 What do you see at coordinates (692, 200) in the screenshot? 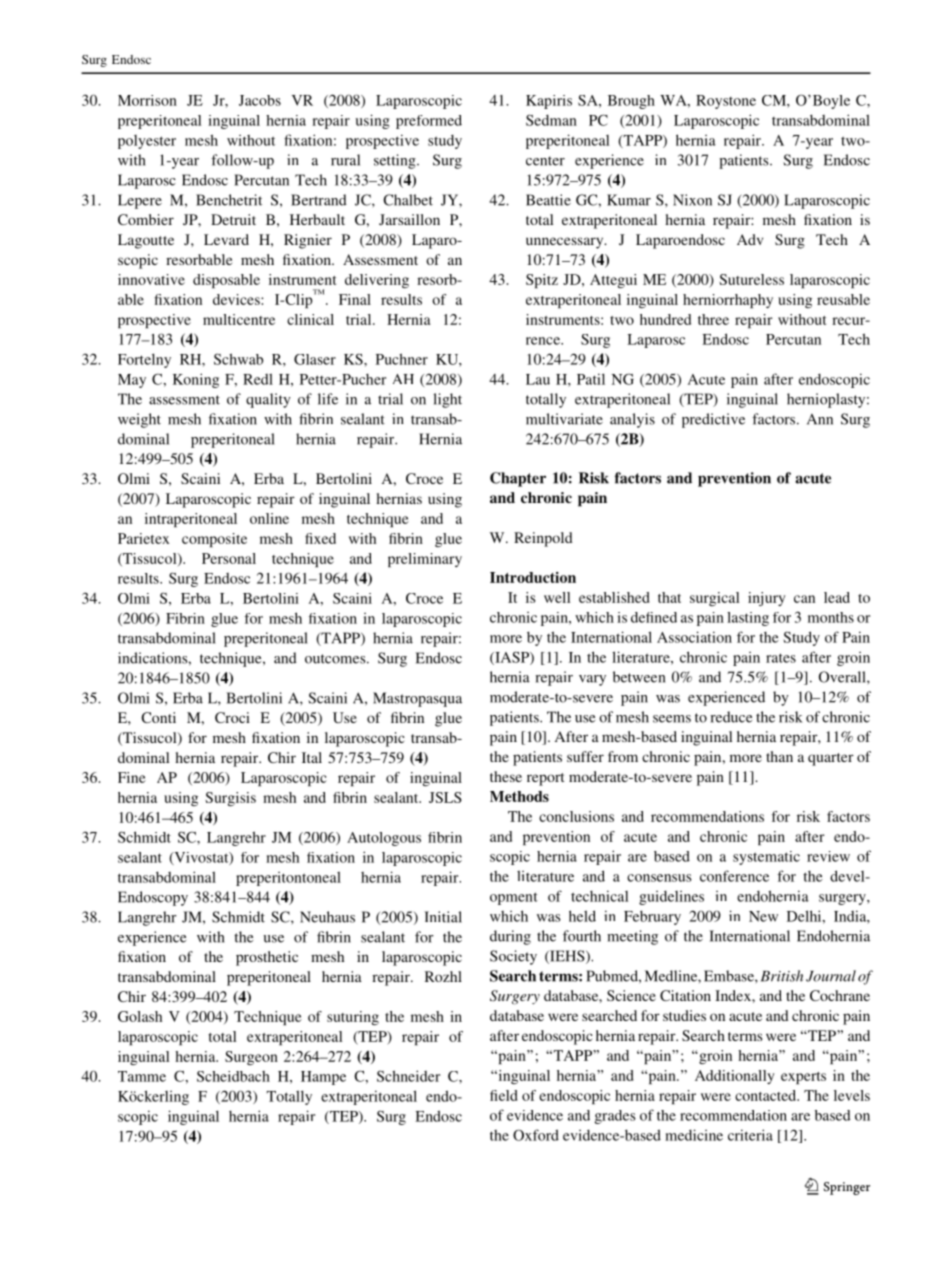
I see `Nixon` at bounding box center [692, 200].
